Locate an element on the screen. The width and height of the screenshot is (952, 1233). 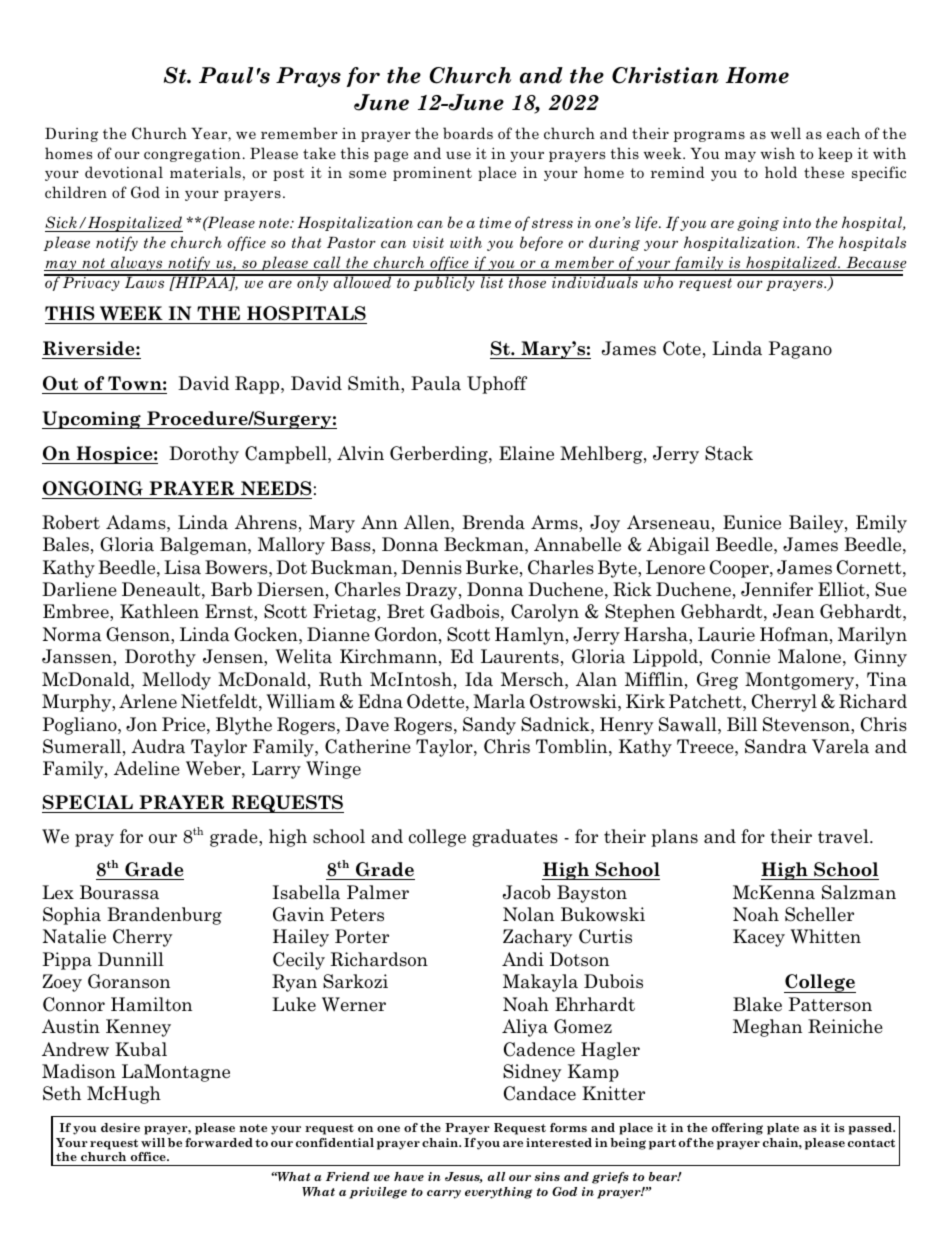
prominent is located at coordinates (432, 173).
